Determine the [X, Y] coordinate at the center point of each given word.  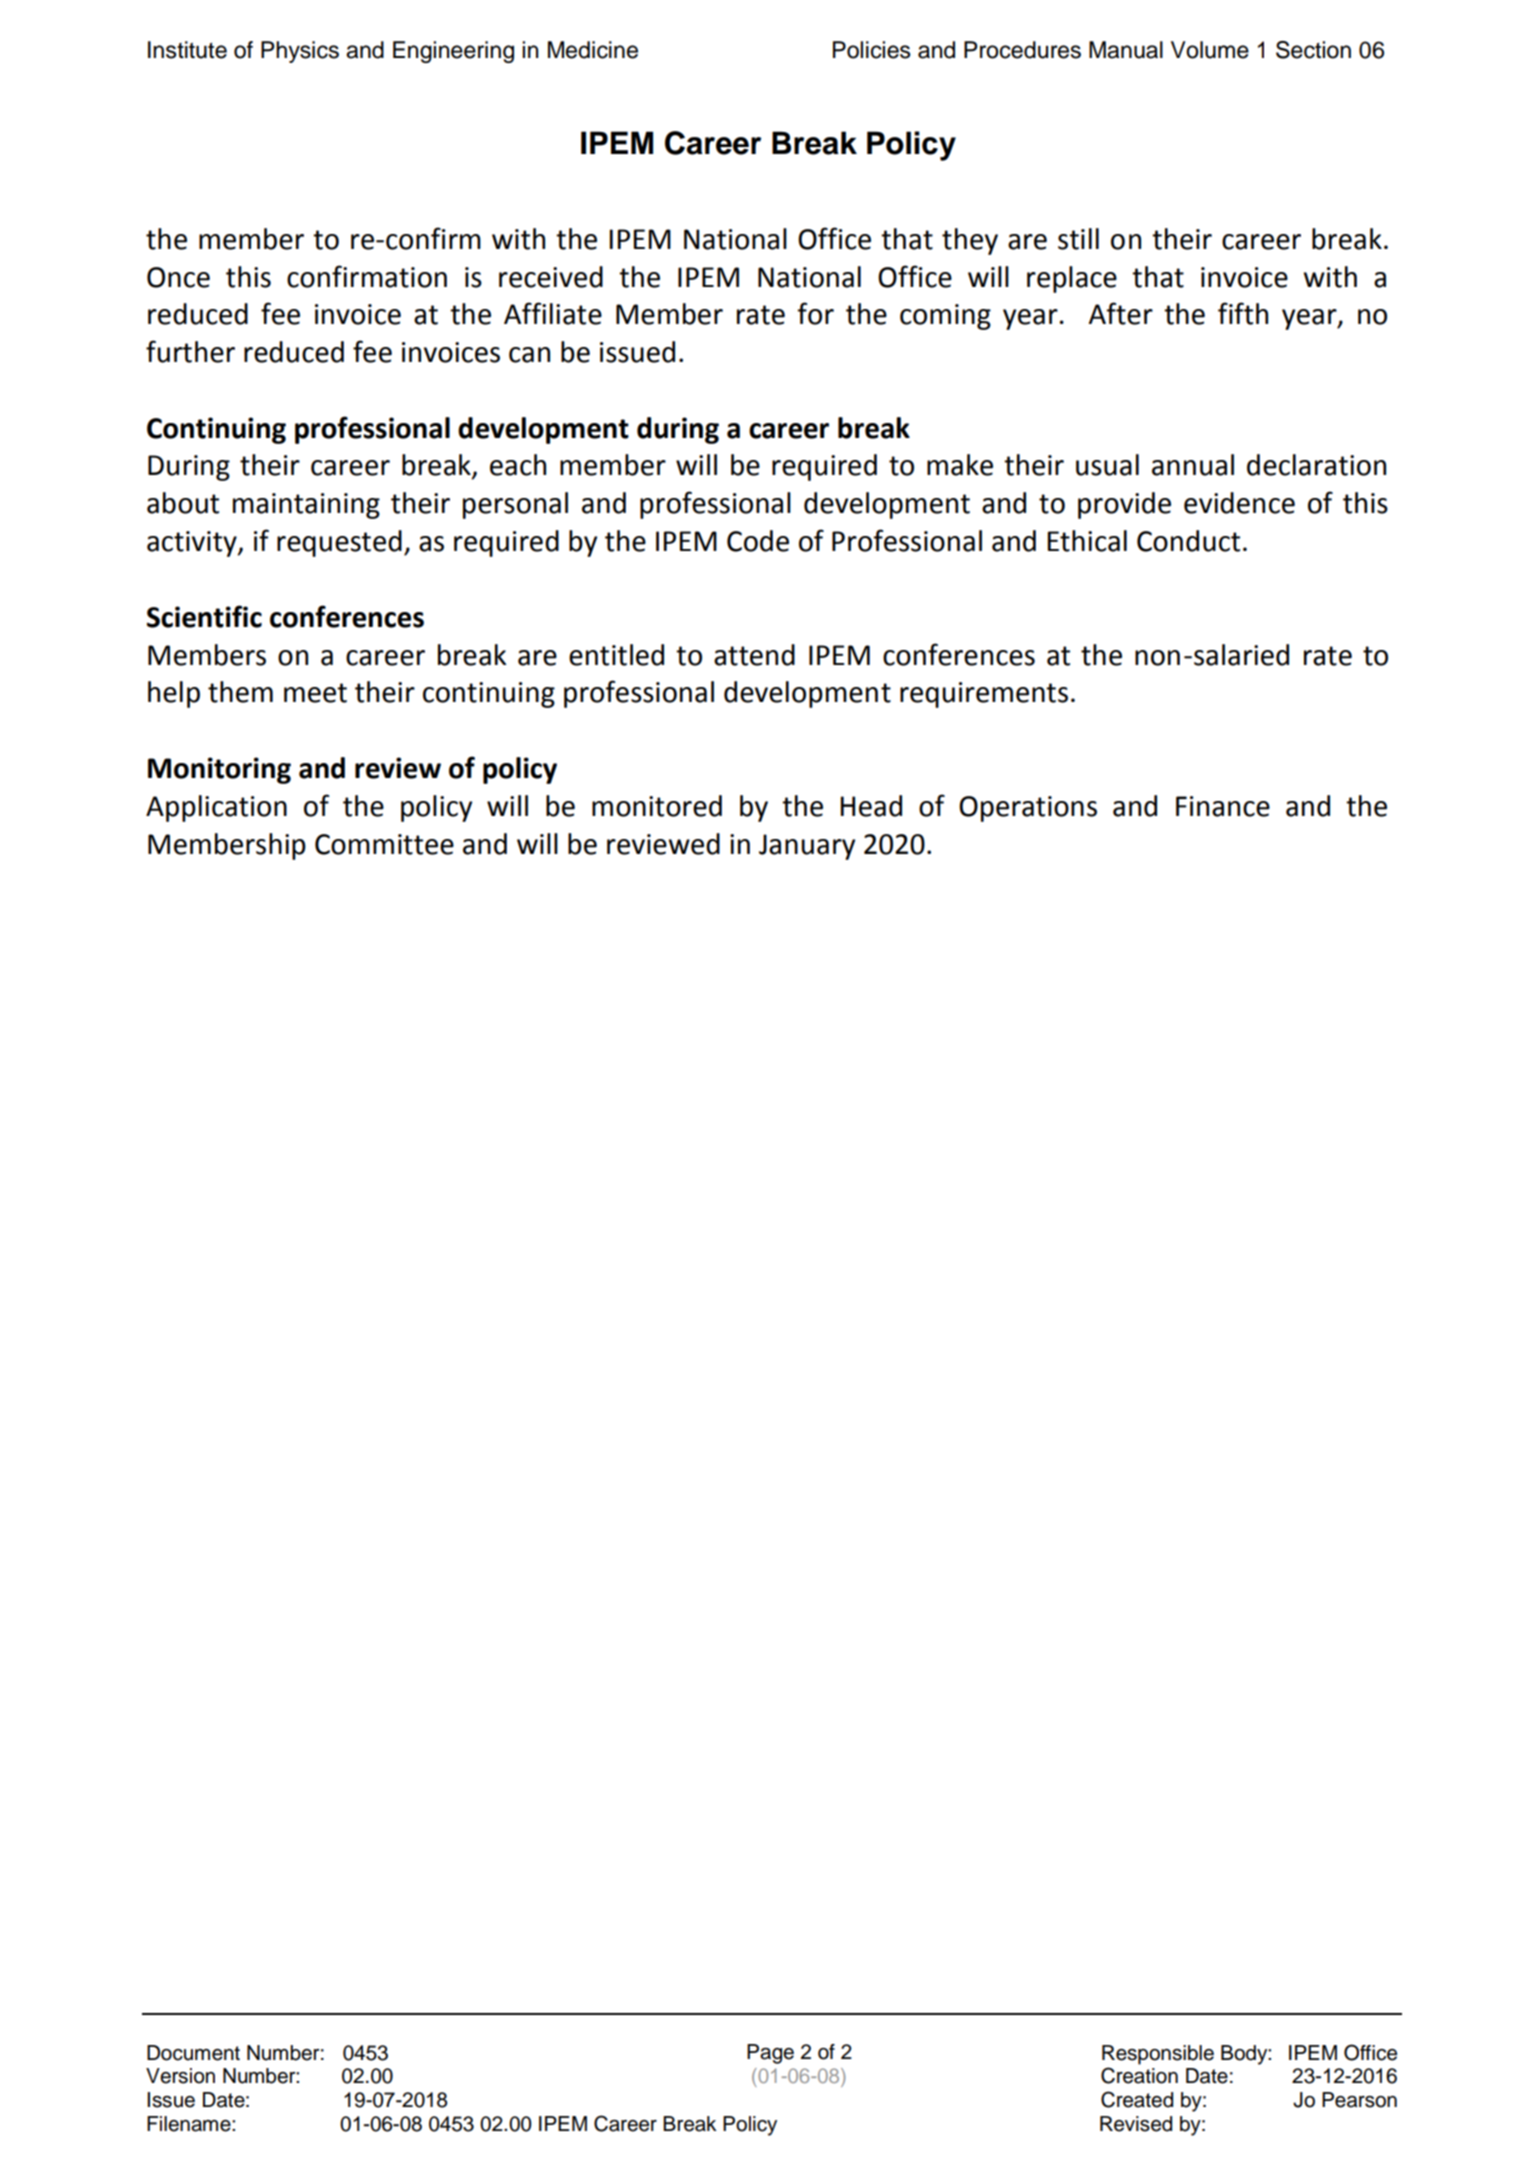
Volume [1210, 50]
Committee [384, 844]
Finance [1223, 806]
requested [339, 543]
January [807, 847]
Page [770, 2054]
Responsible [1158, 2055]
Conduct [1188, 541]
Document [193, 2053]
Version [180, 2076]
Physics [300, 52]
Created [1137, 2099]
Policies [872, 50]
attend [754, 655]
